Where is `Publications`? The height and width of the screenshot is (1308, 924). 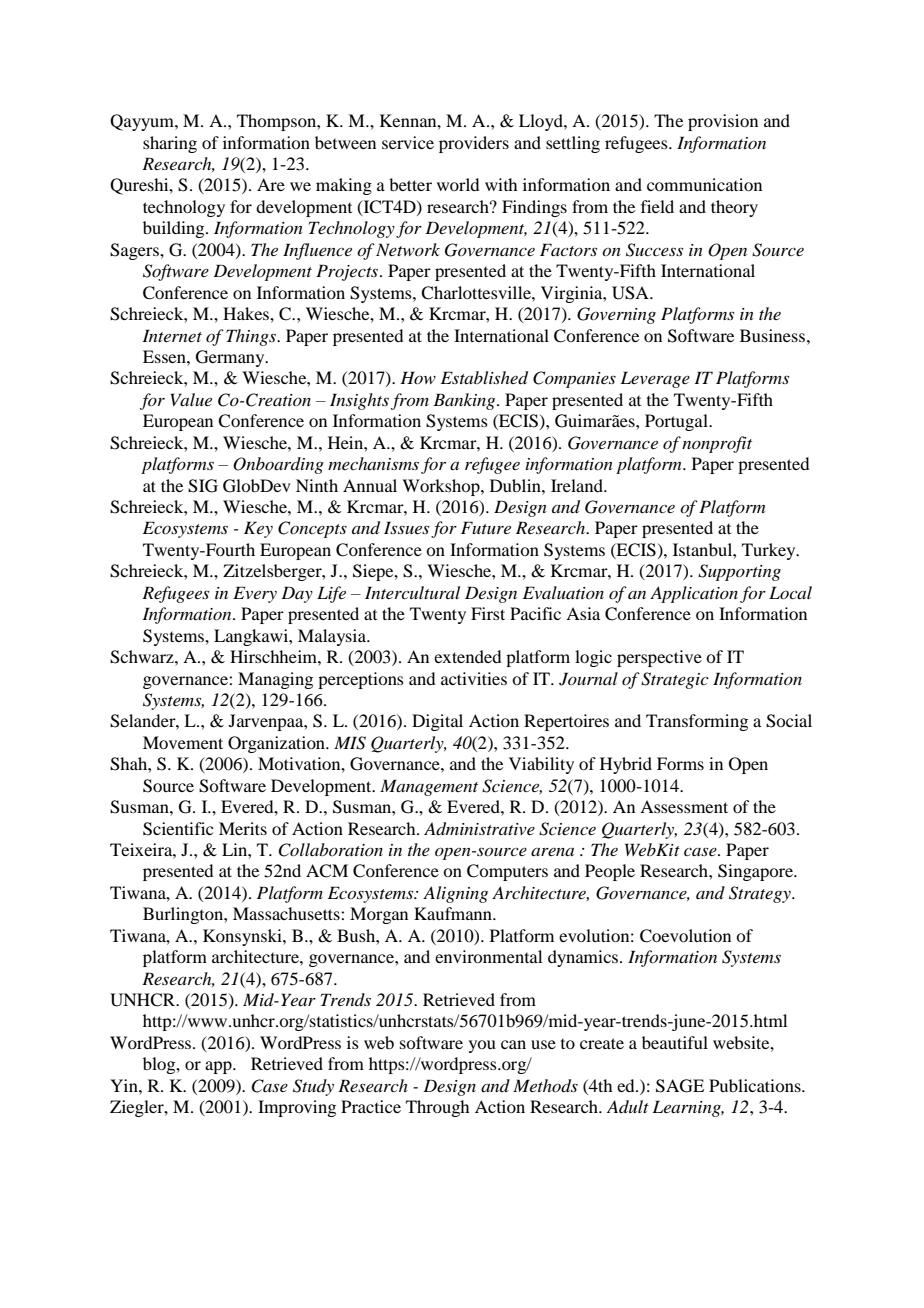 Publications is located at coordinates (756, 1085).
